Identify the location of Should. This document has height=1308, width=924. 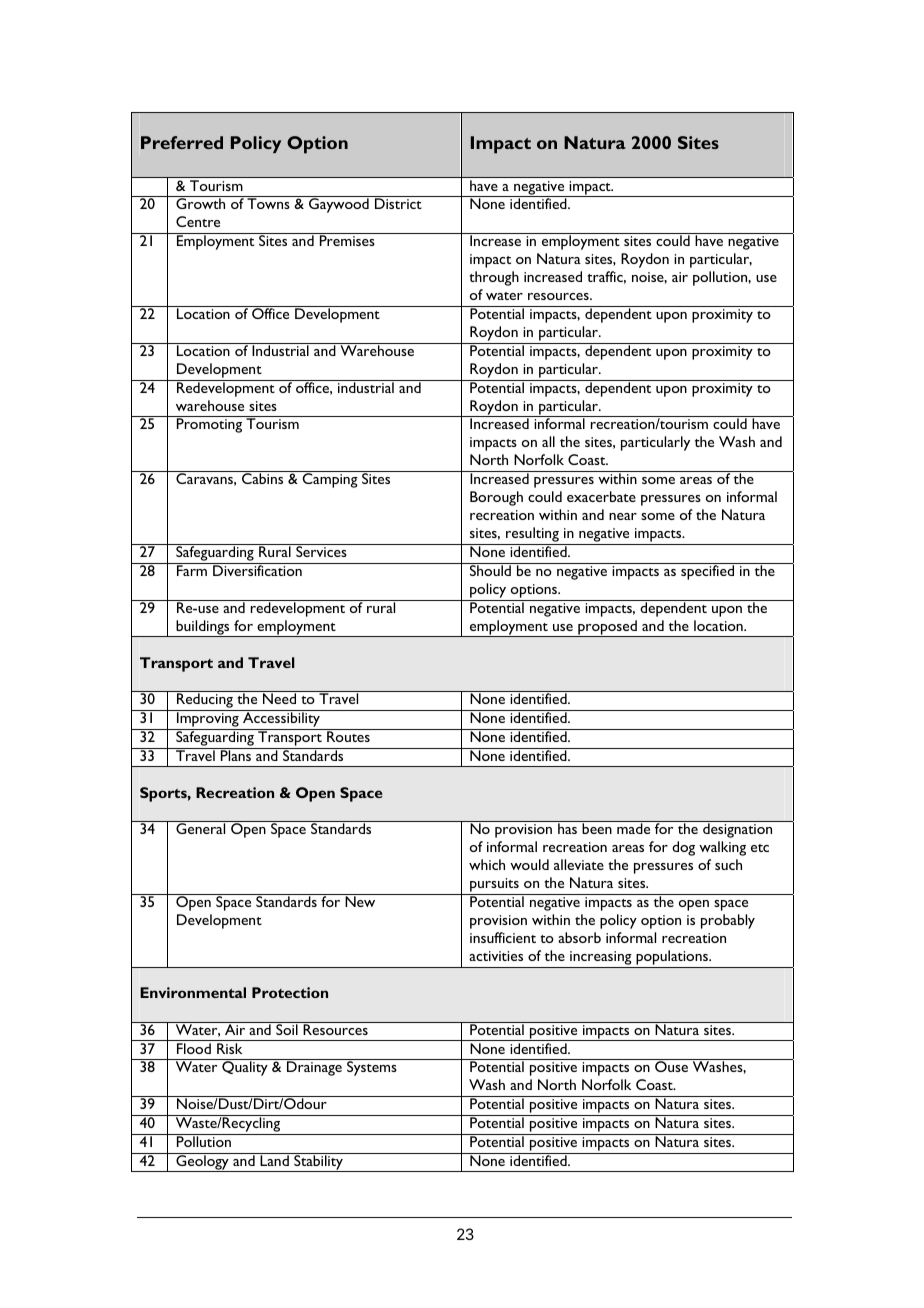
(490, 569).
